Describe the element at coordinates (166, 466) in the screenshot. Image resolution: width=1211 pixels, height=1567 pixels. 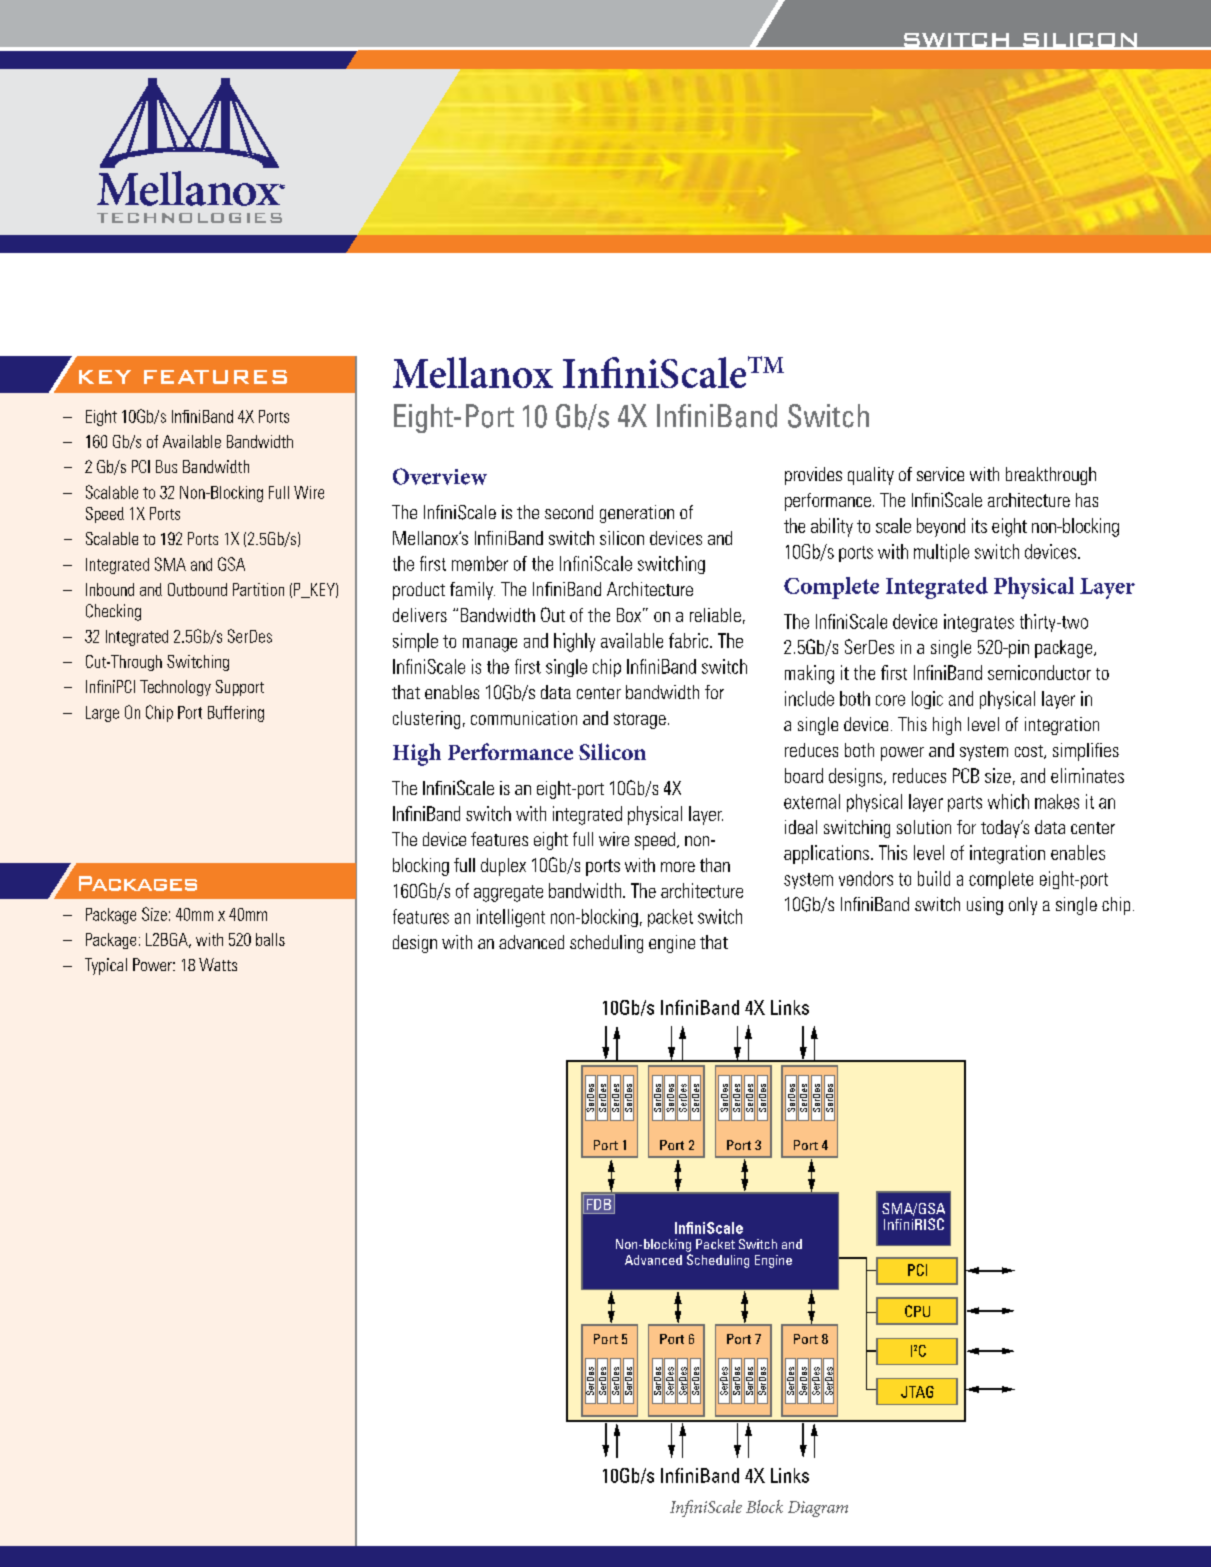
I see `Bus` at that location.
